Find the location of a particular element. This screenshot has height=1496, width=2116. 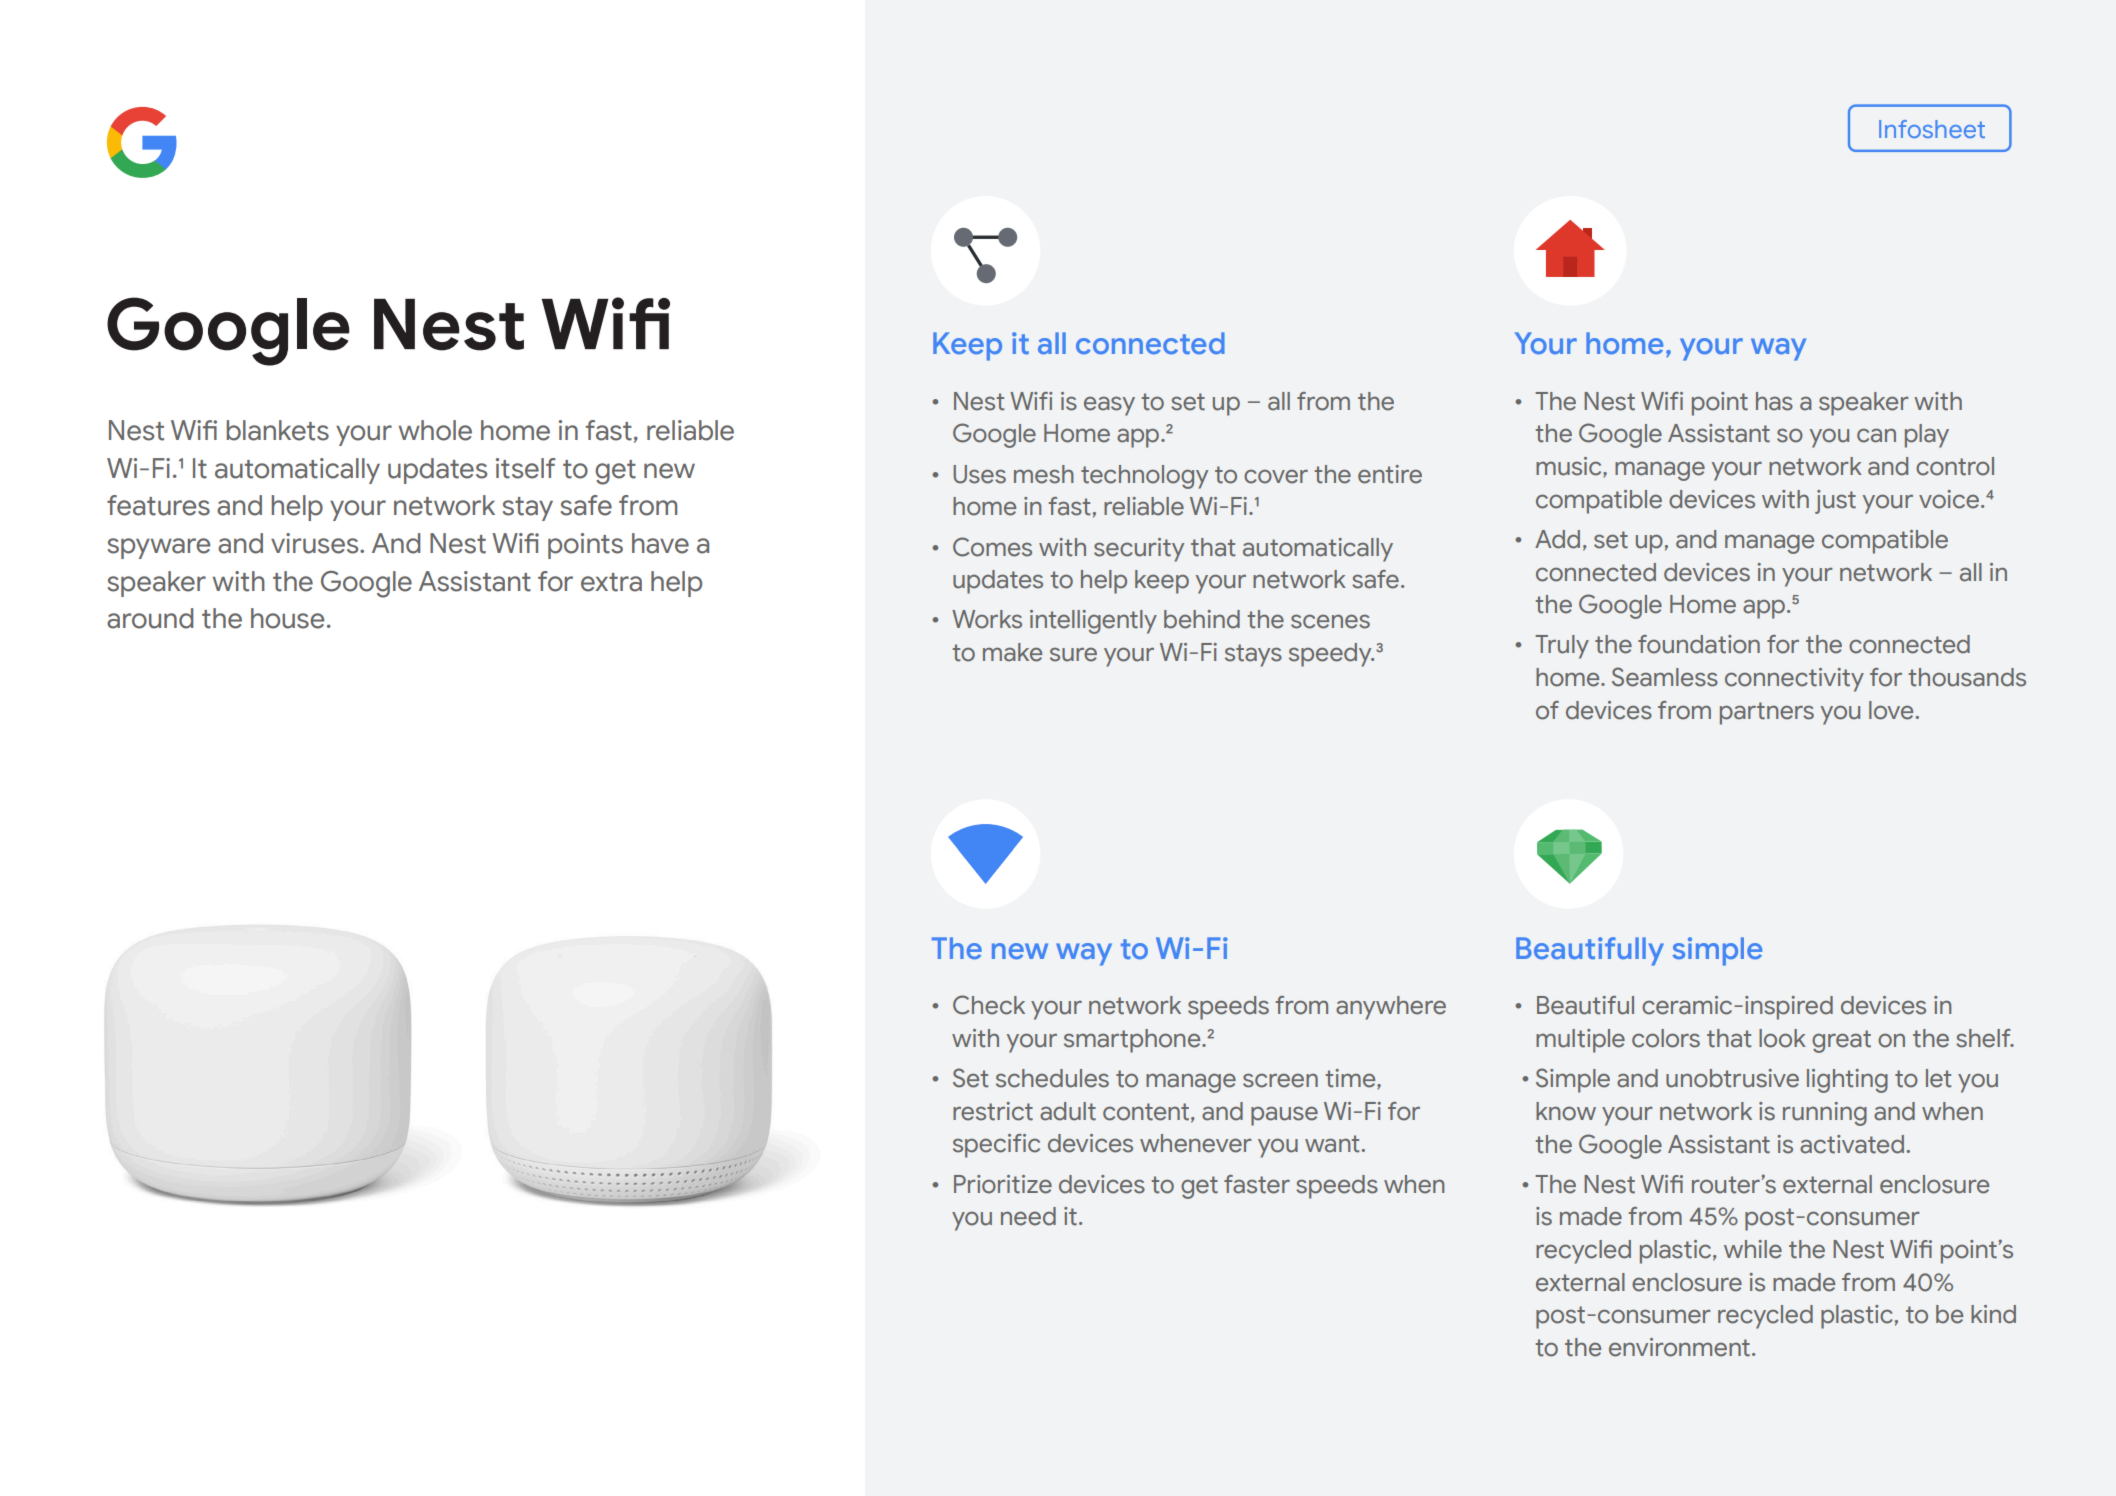

look is located at coordinates (1782, 1038).
